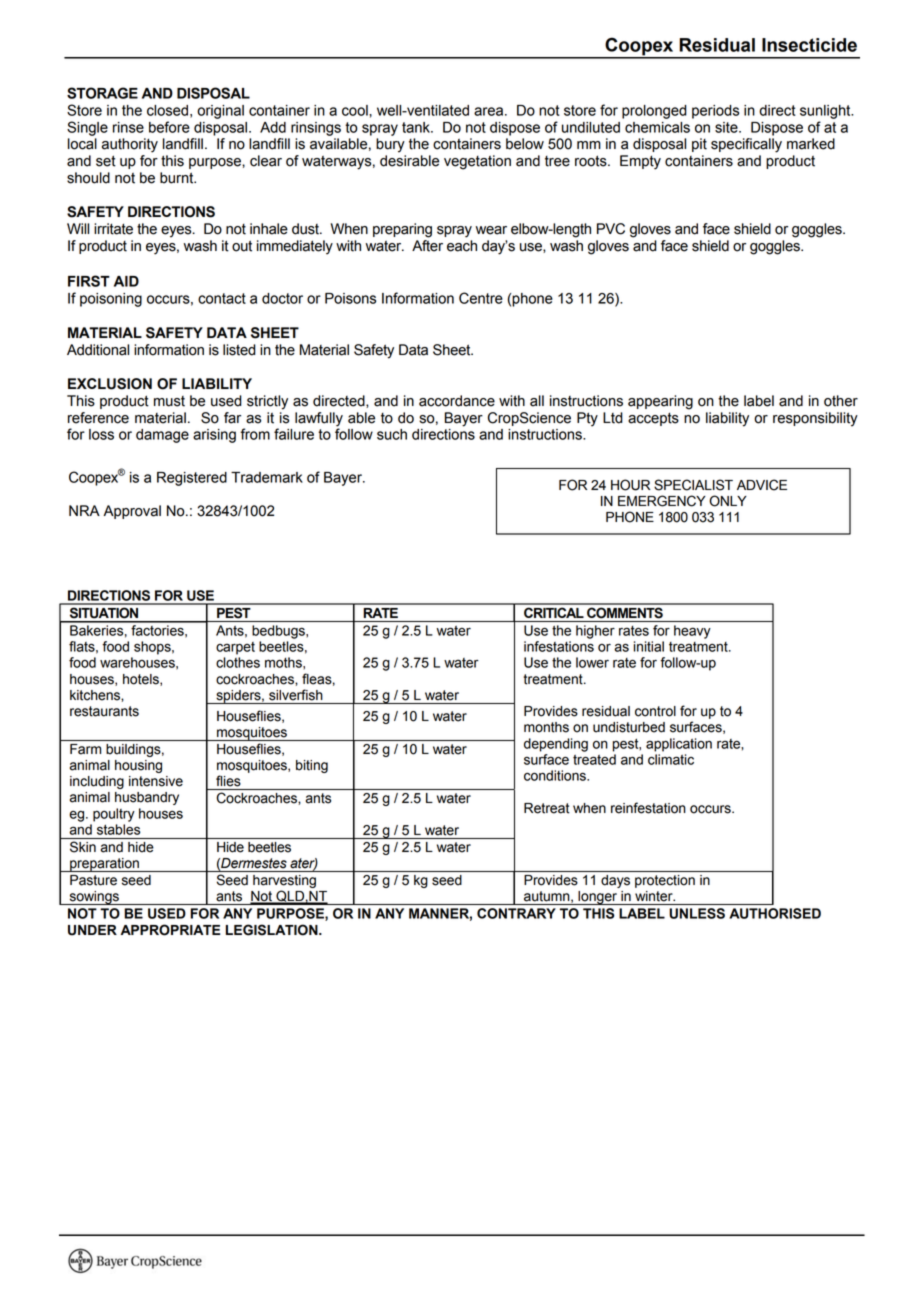 Image resolution: width=924 pixels, height=1308 pixels. What do you see at coordinates (809, 45) in the screenshot?
I see `Insecticide` at bounding box center [809, 45].
